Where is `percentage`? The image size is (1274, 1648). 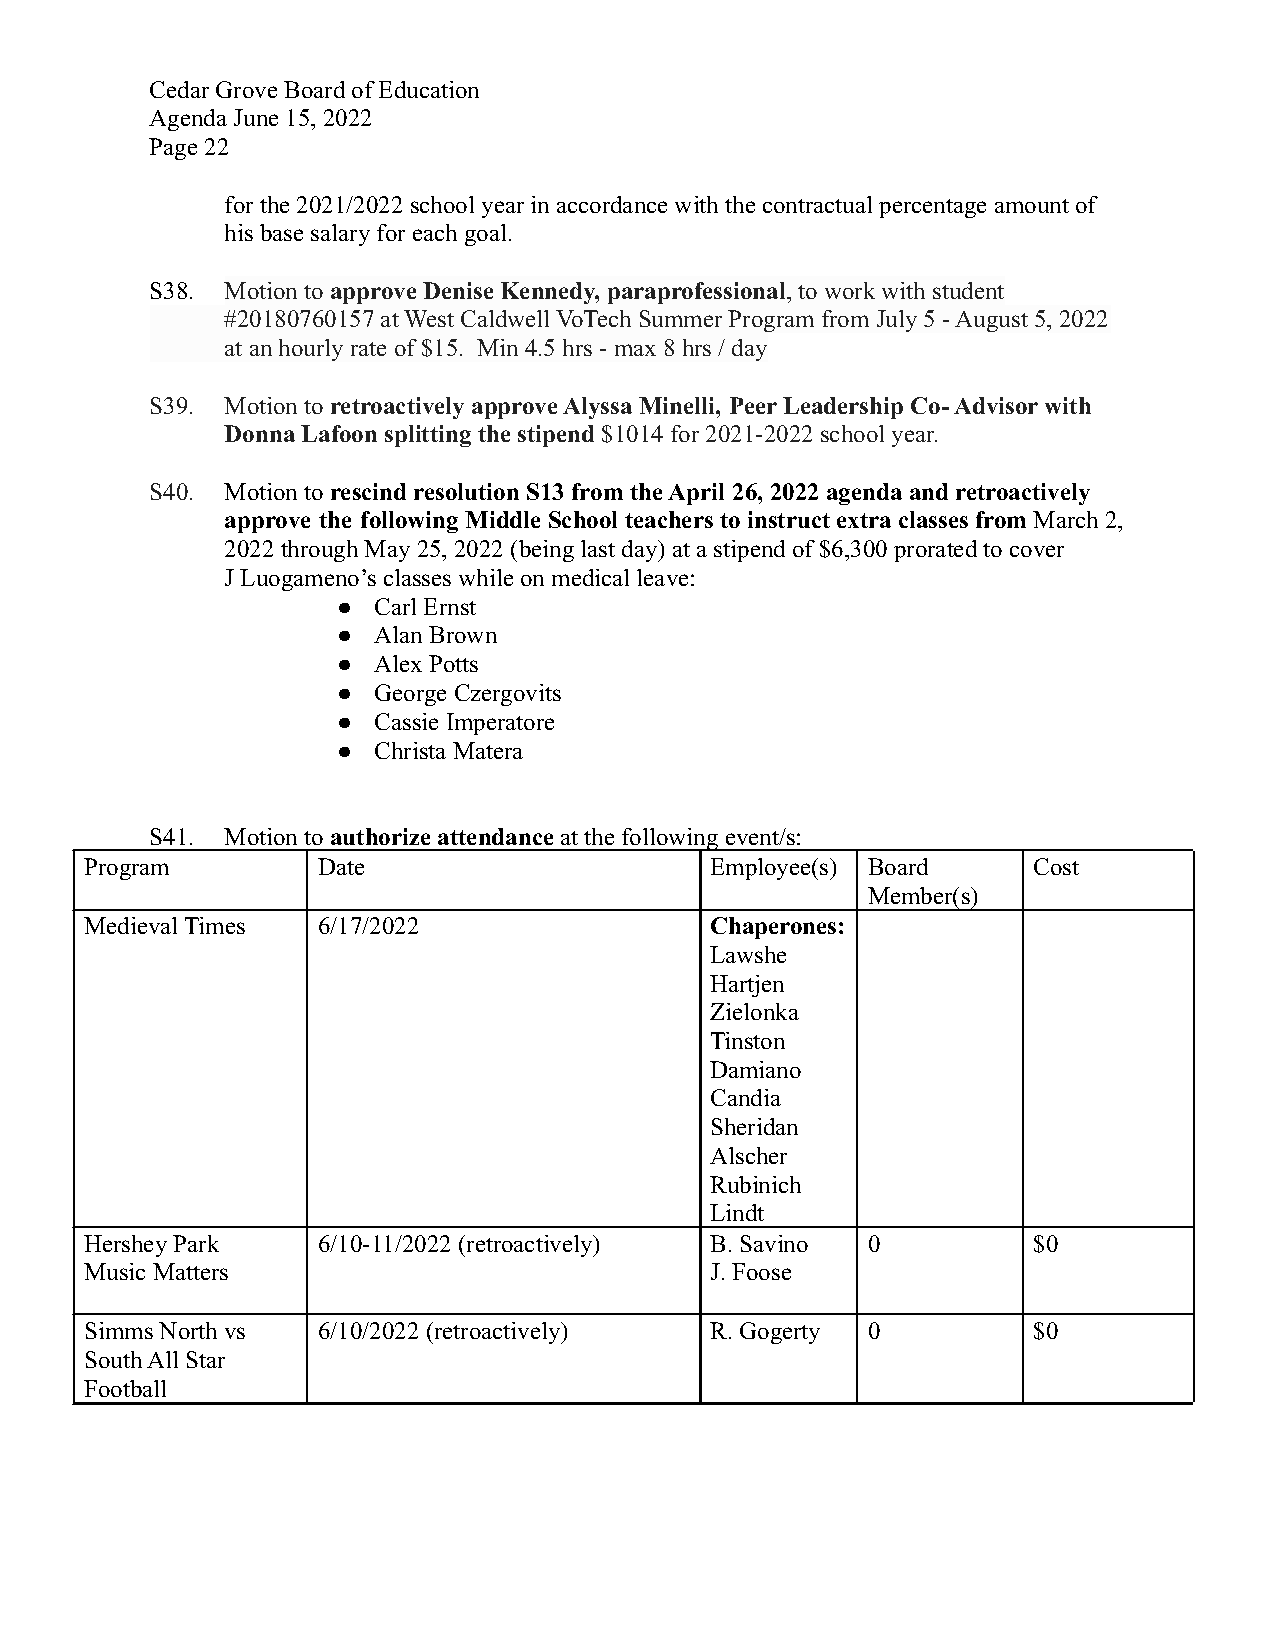 percentage is located at coordinates (932, 208).
